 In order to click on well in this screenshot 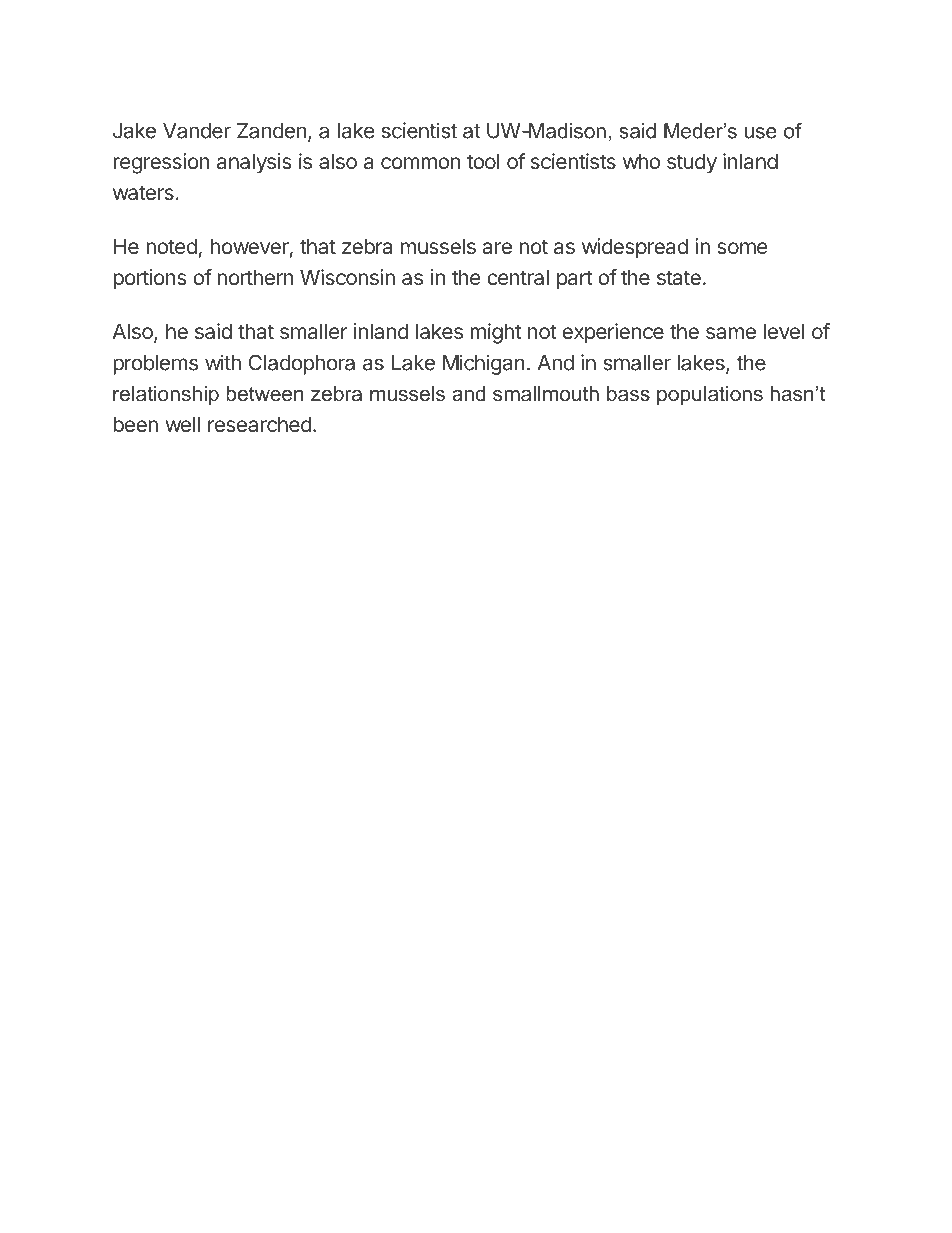, I will do `click(182, 424)`.
